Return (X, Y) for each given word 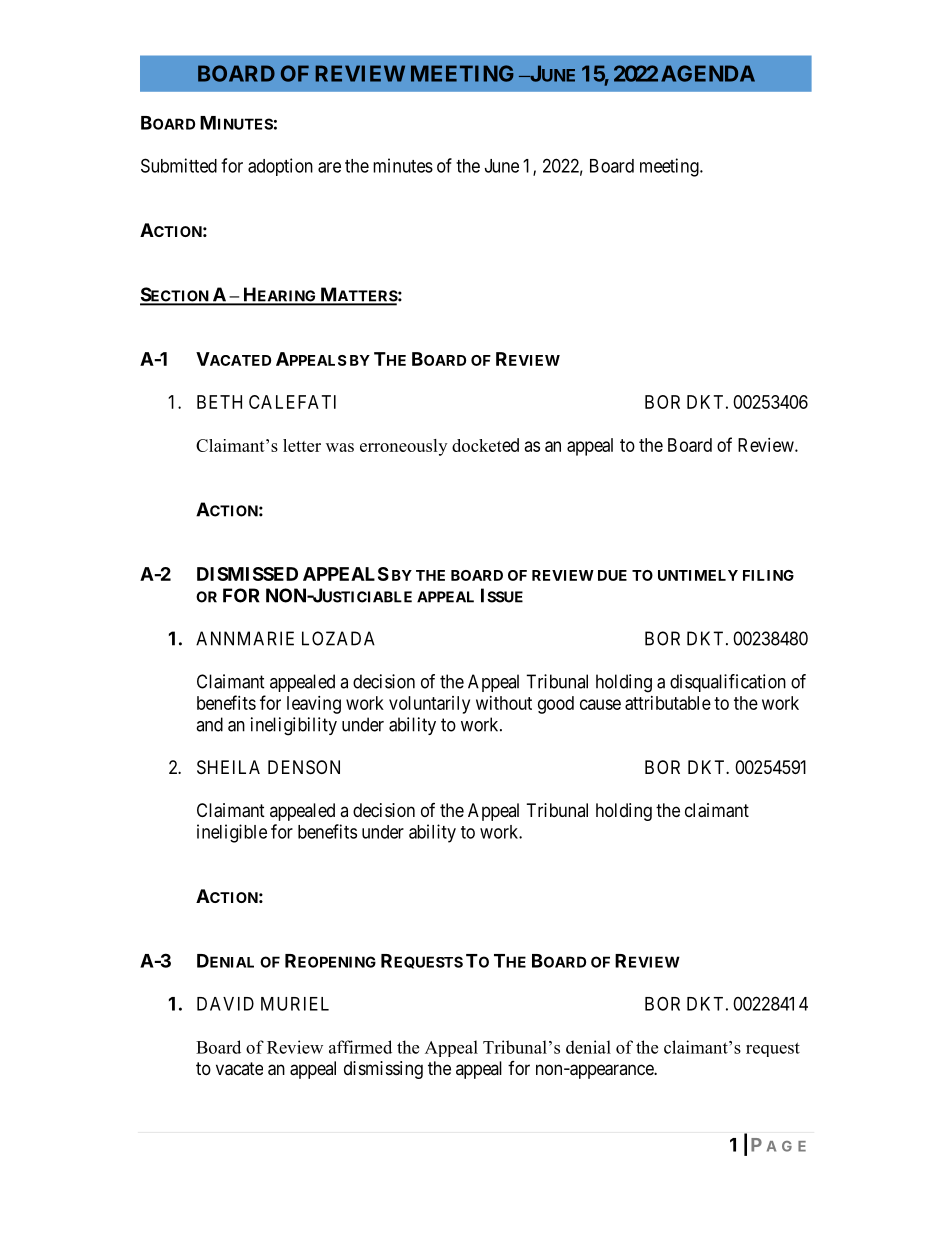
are (329, 167)
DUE (612, 575)
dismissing (383, 1070)
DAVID (225, 1004)
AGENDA (708, 73)
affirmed (360, 1047)
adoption (280, 167)
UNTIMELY (698, 575)
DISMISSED (247, 574)
